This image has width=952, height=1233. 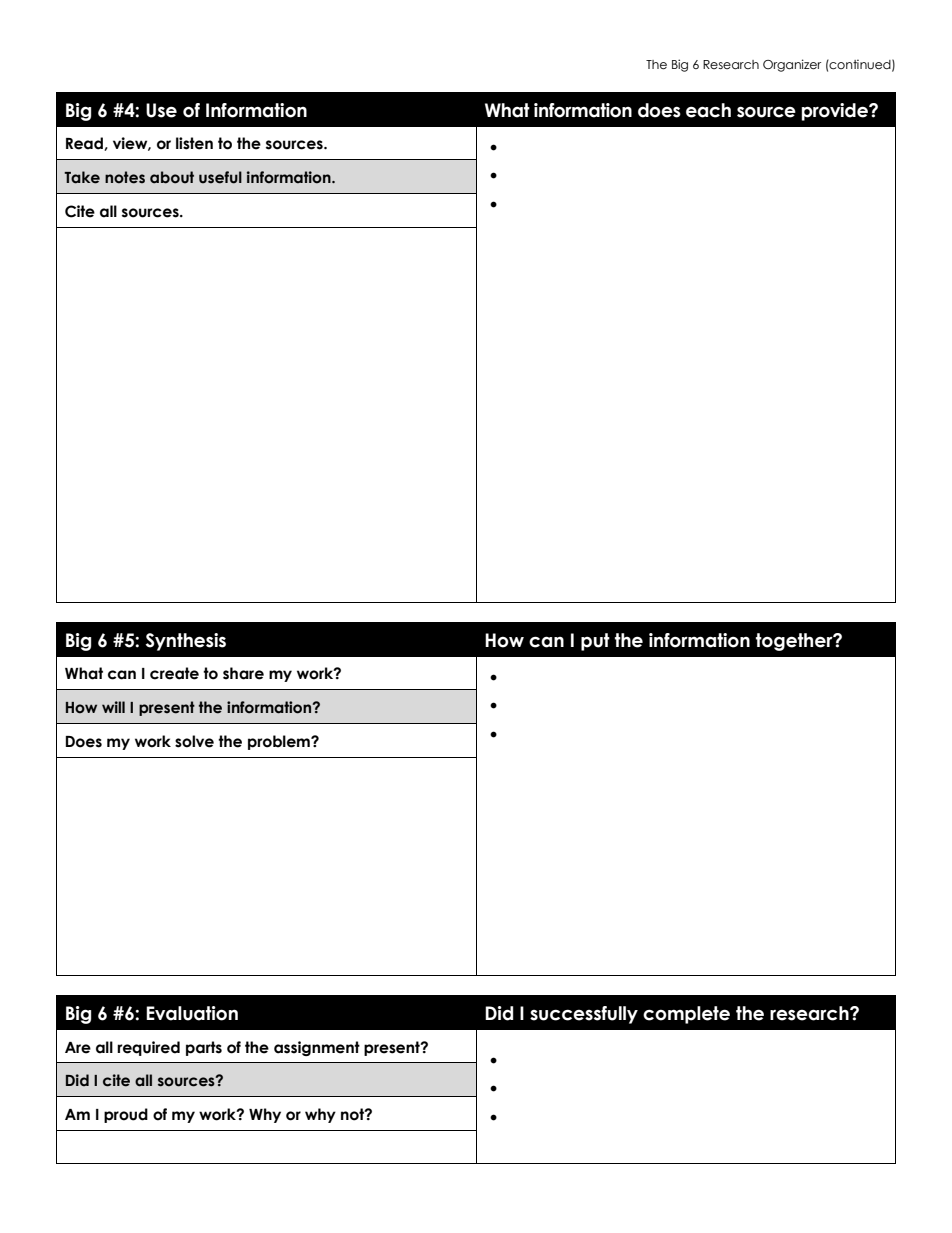 What do you see at coordinates (792, 65) in the image?
I see `Organizer` at bounding box center [792, 65].
